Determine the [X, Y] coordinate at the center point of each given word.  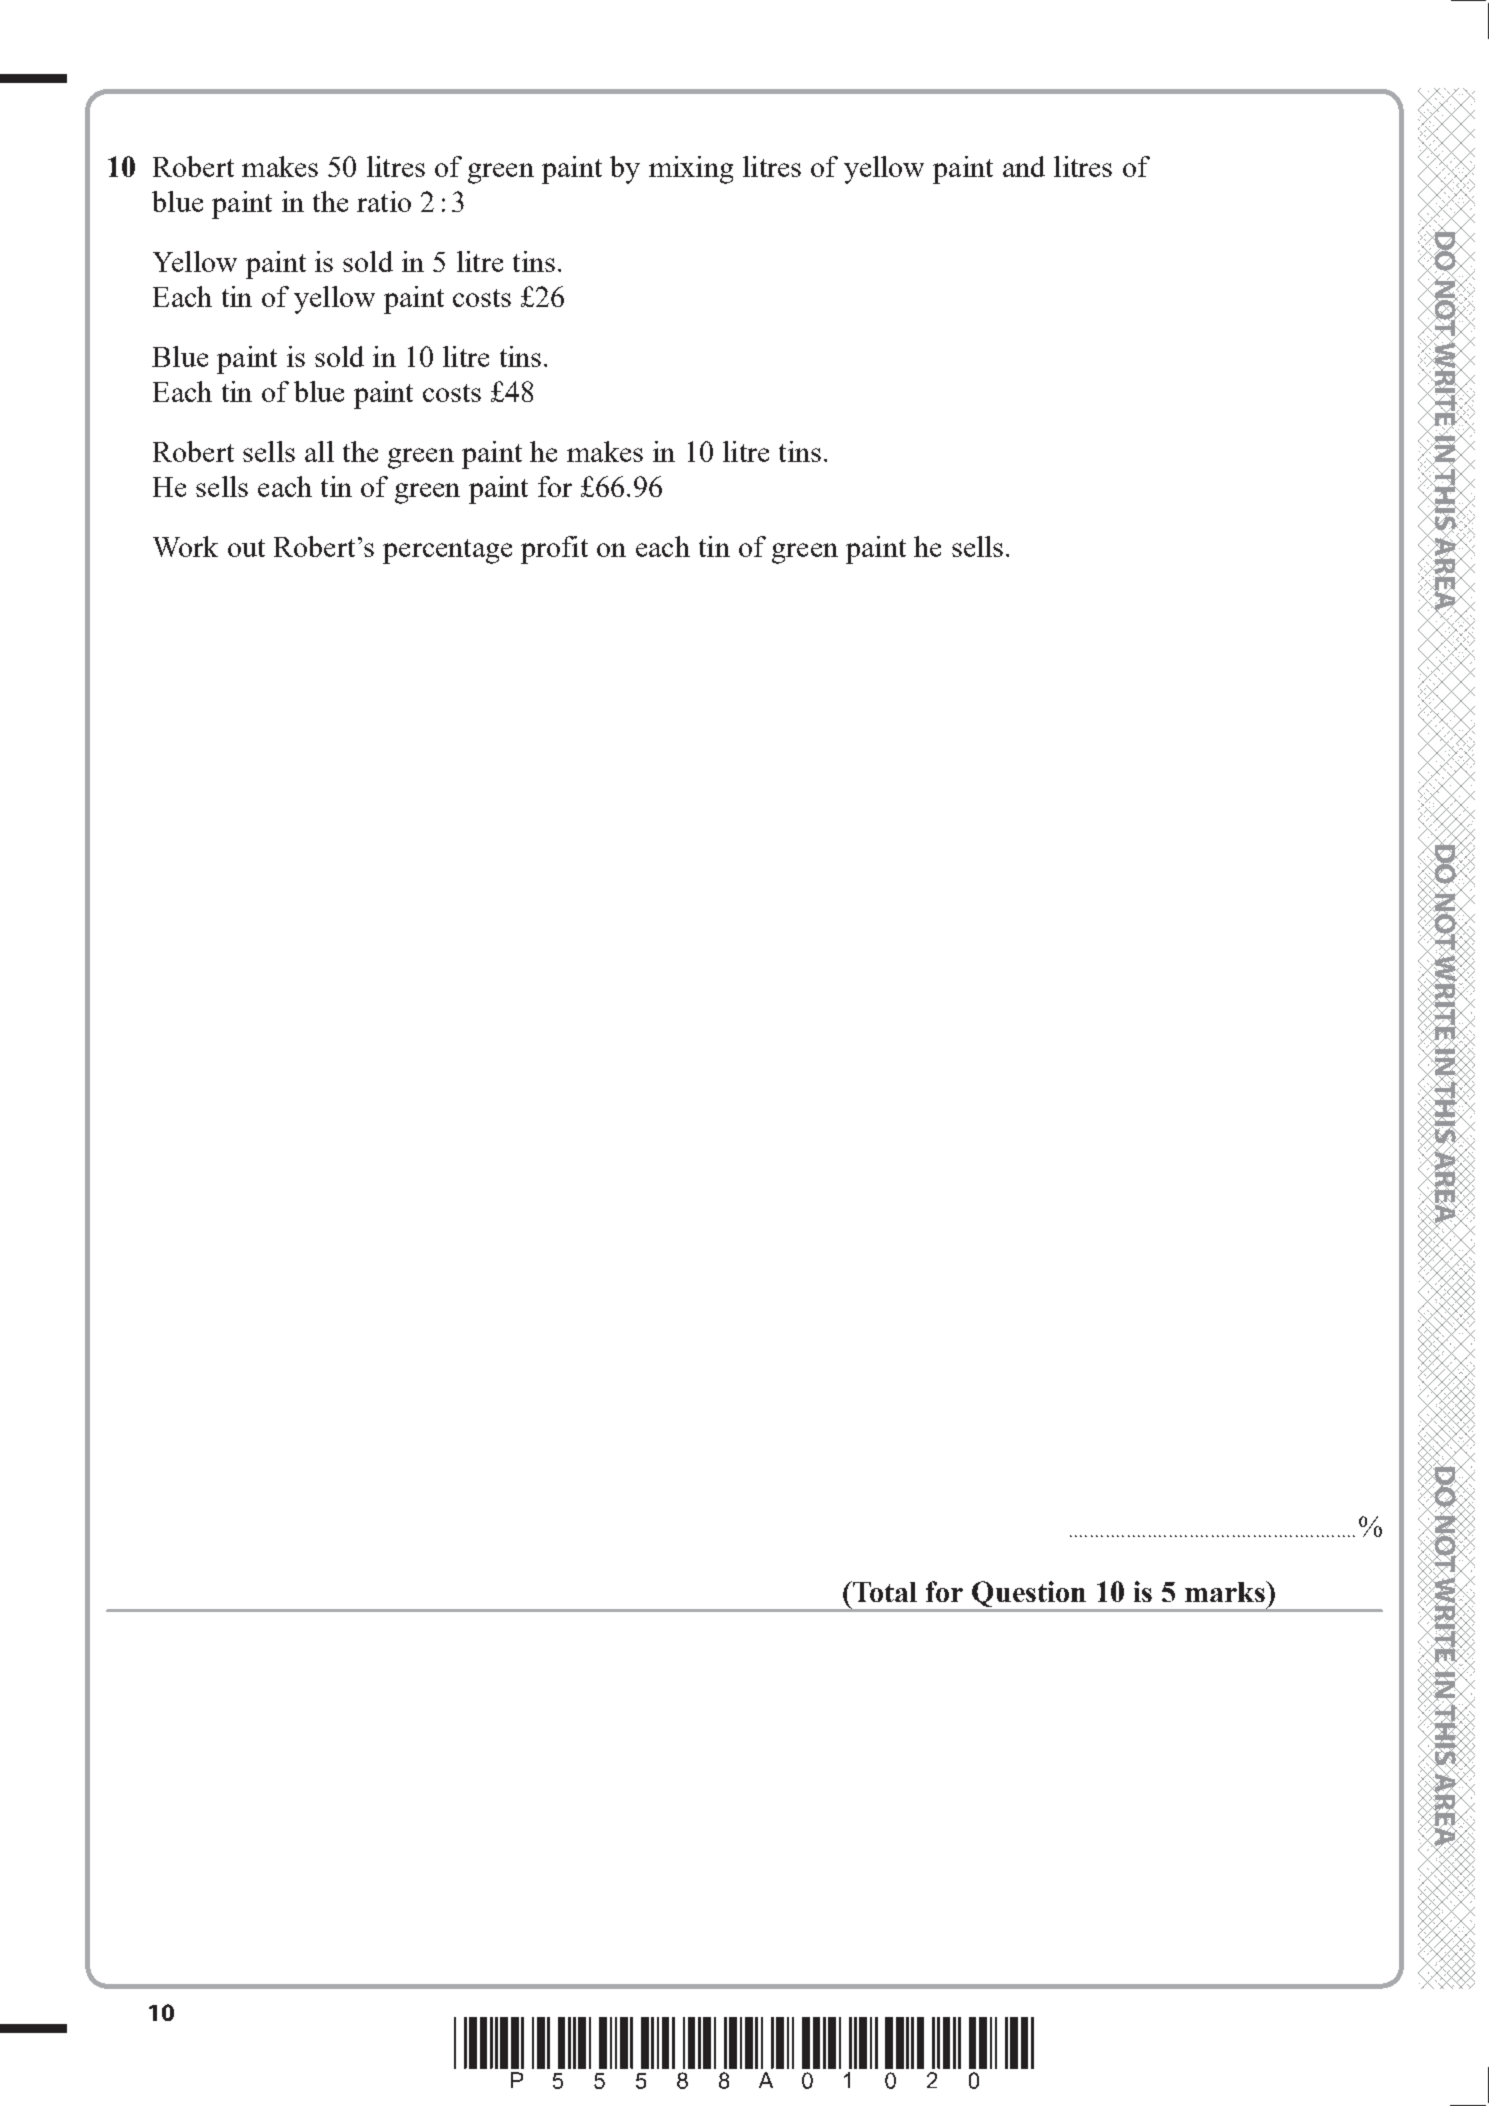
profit [554, 550]
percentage [447, 551]
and [1024, 166]
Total [883, 1591]
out [246, 548]
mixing [691, 170]
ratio [384, 201]
